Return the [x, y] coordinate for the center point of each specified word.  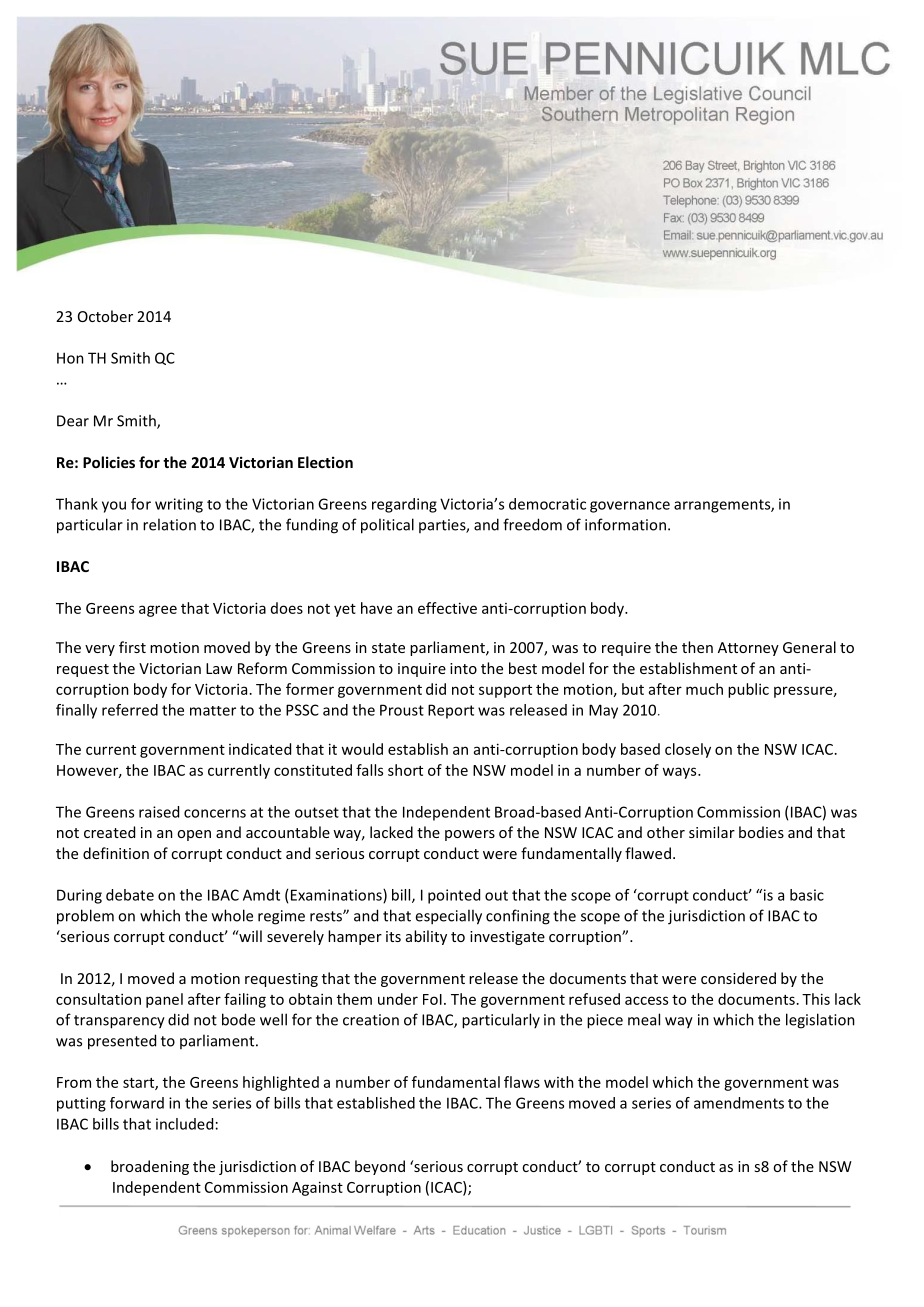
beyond [380, 1167]
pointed [454, 896]
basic [807, 895]
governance [630, 507]
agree [158, 611]
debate [130, 895]
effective [447, 608]
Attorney [748, 649]
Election [325, 462]
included [184, 1124]
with [559, 1082]
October [105, 316]
